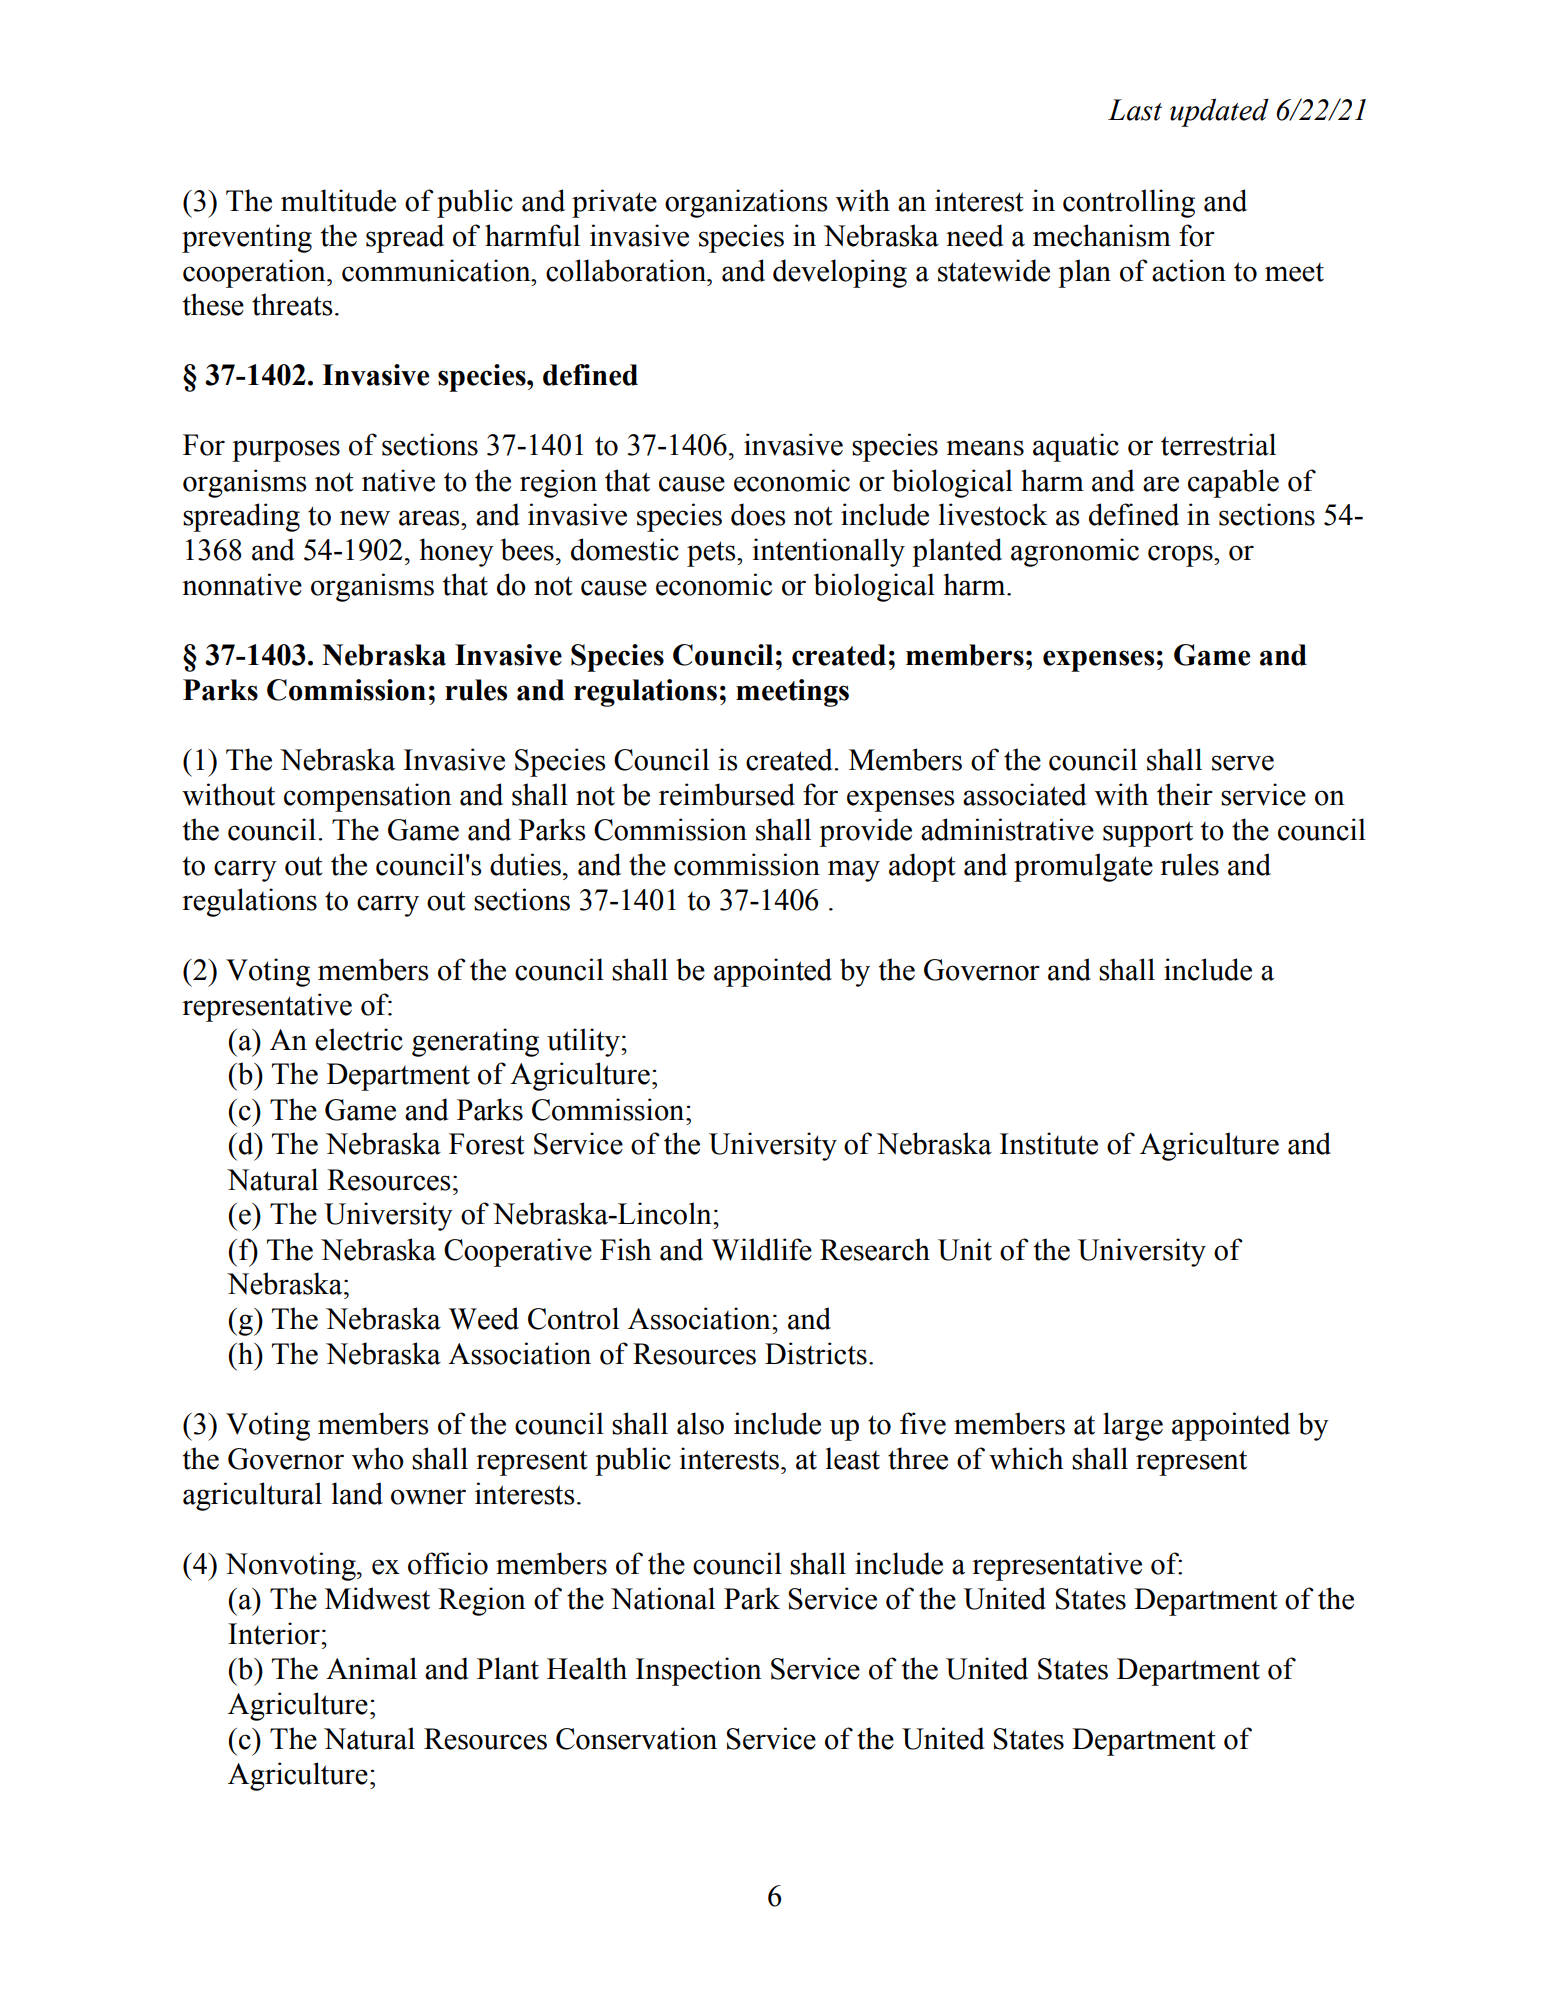 The height and width of the page is (2006, 1550). What do you see at coordinates (1135, 110) in the page?
I see `Last` at bounding box center [1135, 110].
